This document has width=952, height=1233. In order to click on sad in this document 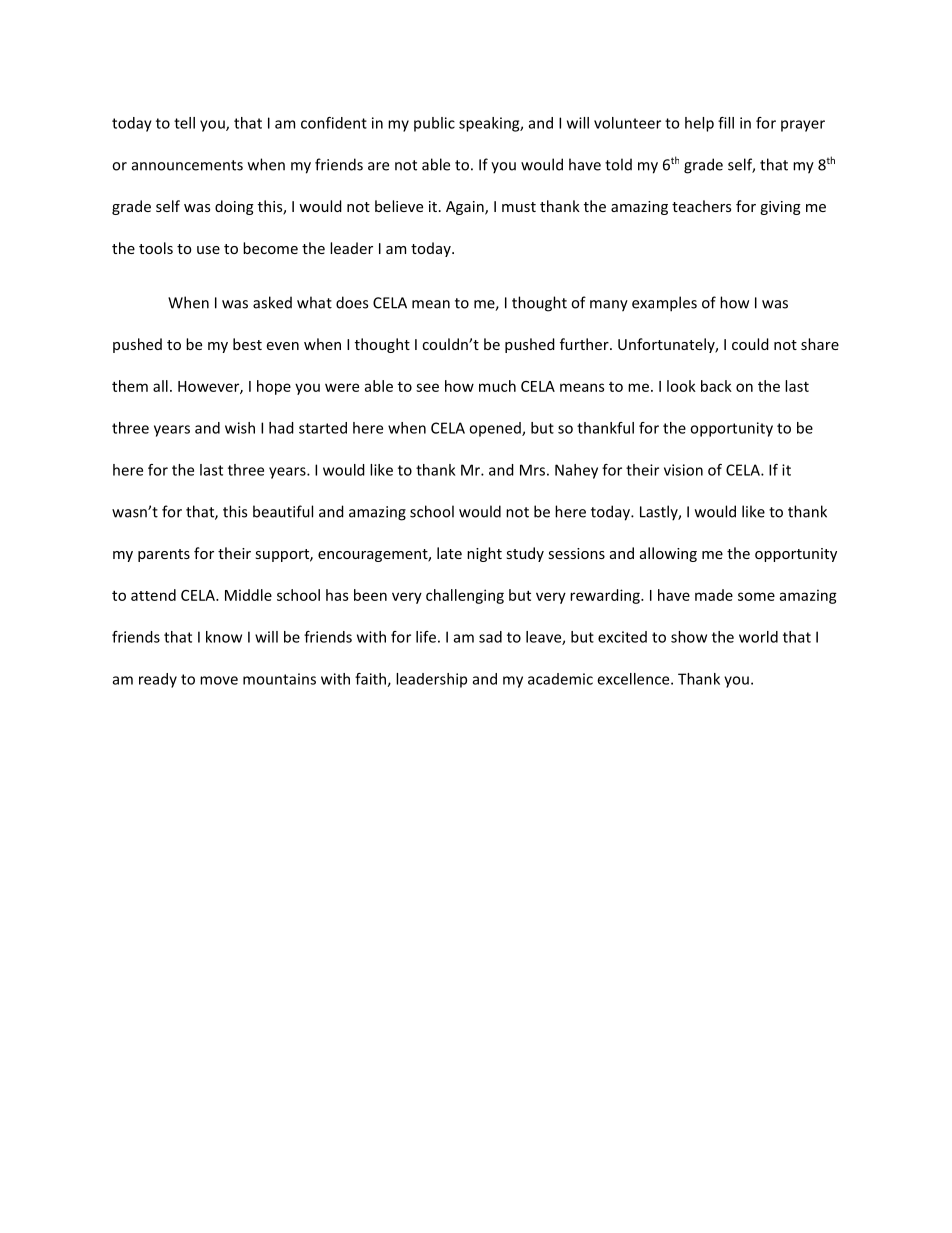, I will do `click(490, 637)`.
